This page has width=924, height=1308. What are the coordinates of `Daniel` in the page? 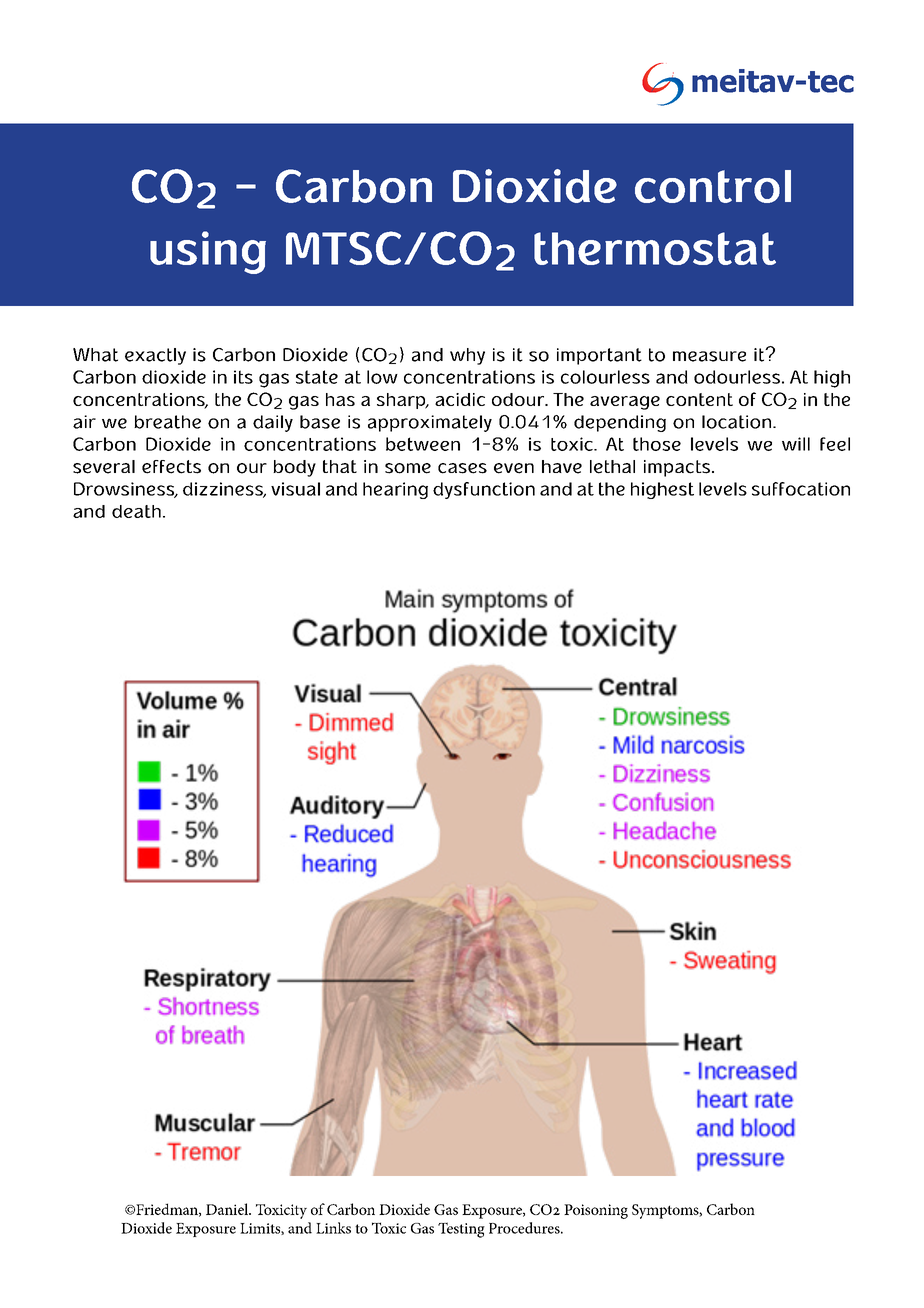 It's located at (228, 1209).
